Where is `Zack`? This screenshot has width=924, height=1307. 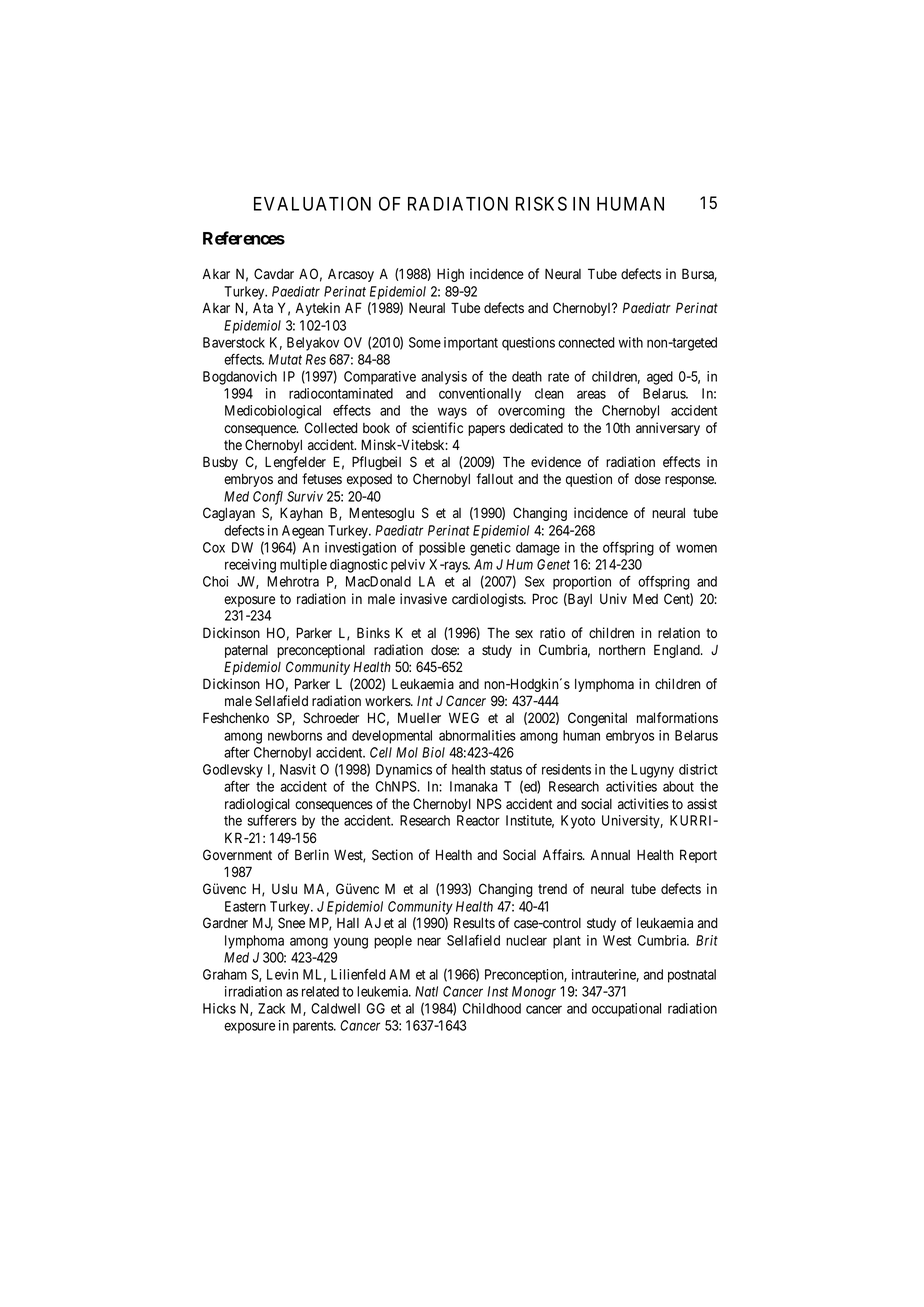
Zack is located at coordinates (271, 1008).
